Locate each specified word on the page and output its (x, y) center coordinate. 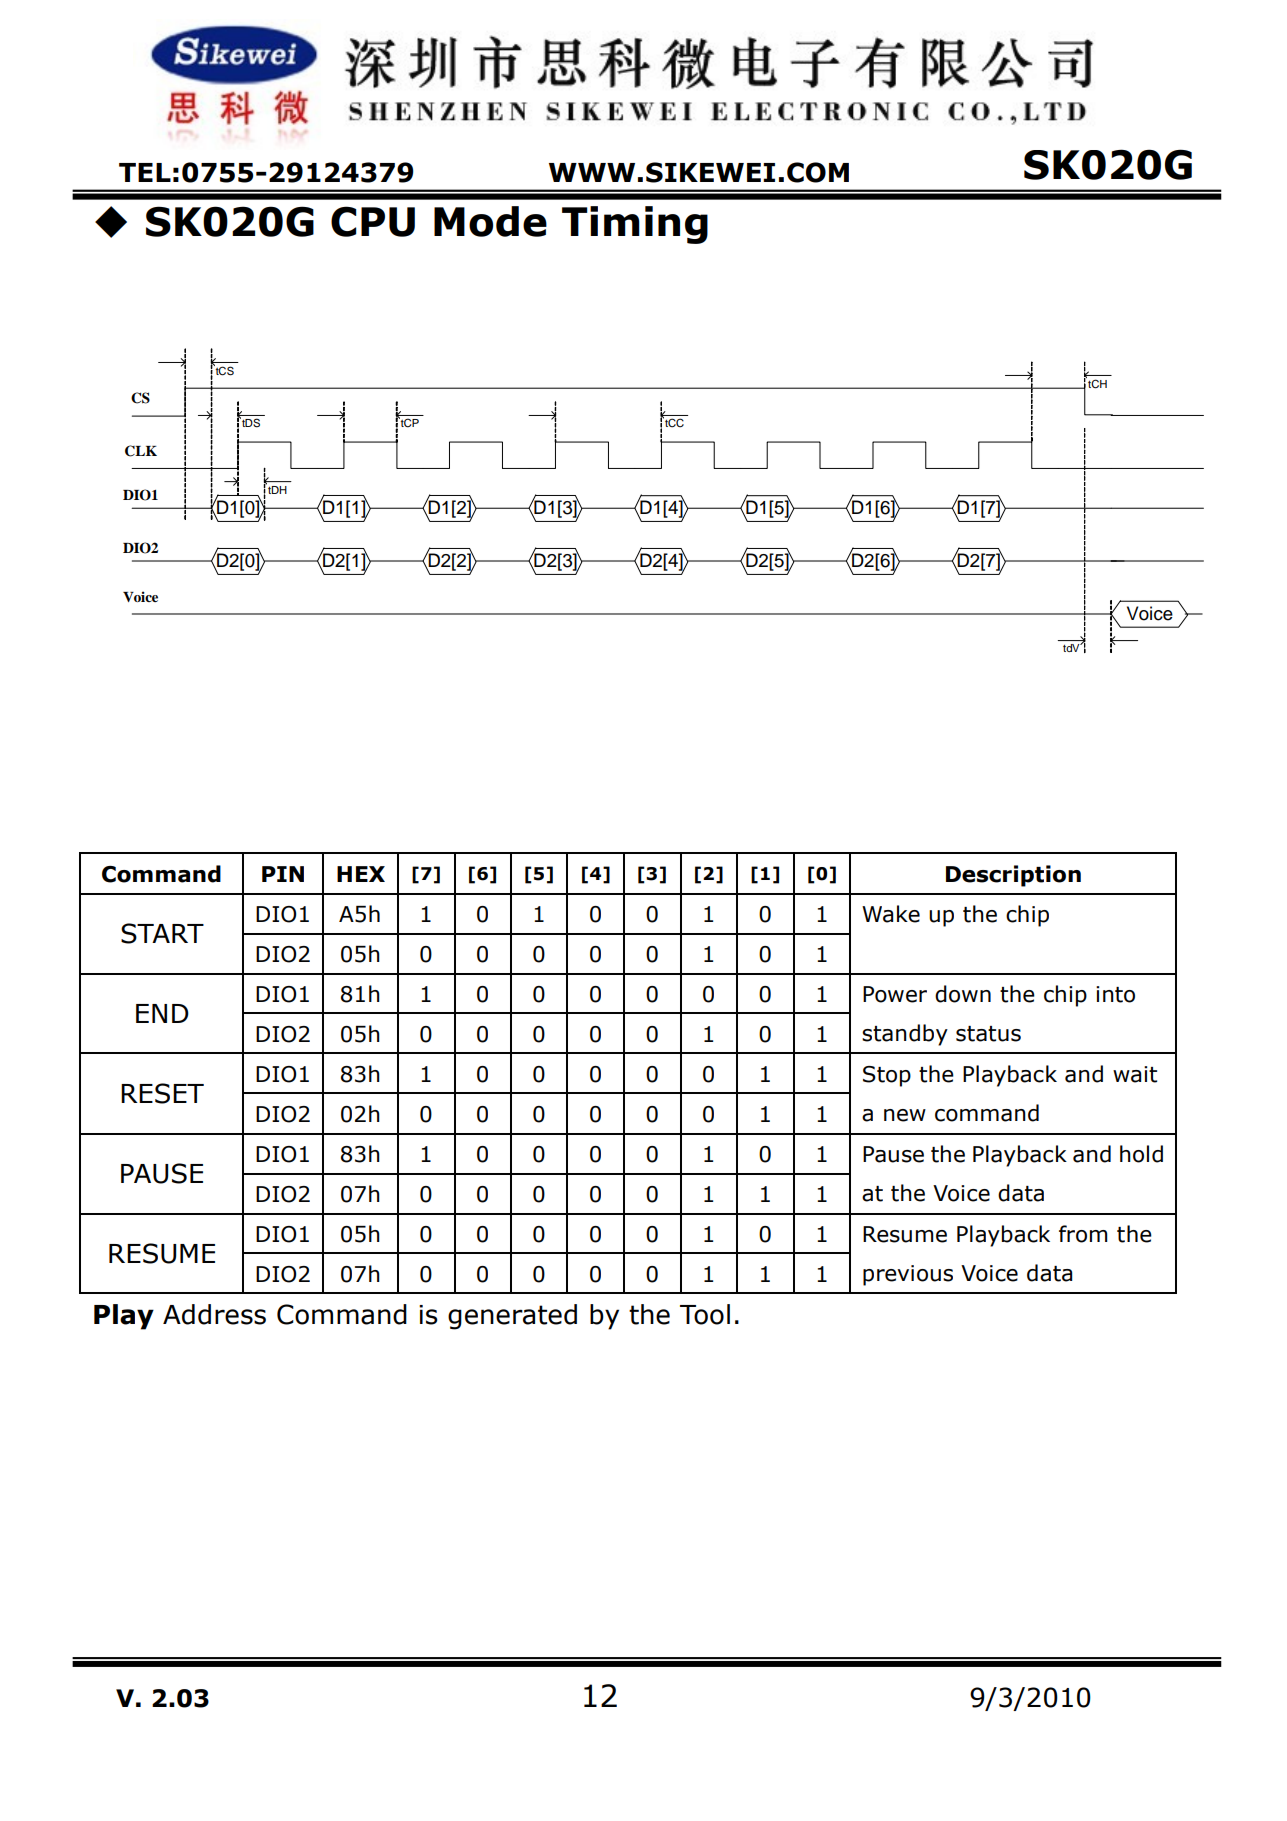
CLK (141, 451)
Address (214, 1314)
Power (895, 994)
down (963, 994)
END (162, 1013)
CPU (373, 221)
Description (1013, 876)
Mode (490, 221)
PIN (283, 874)
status (988, 1034)
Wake (891, 914)
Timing (635, 225)
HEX (361, 874)
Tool (705, 1314)
